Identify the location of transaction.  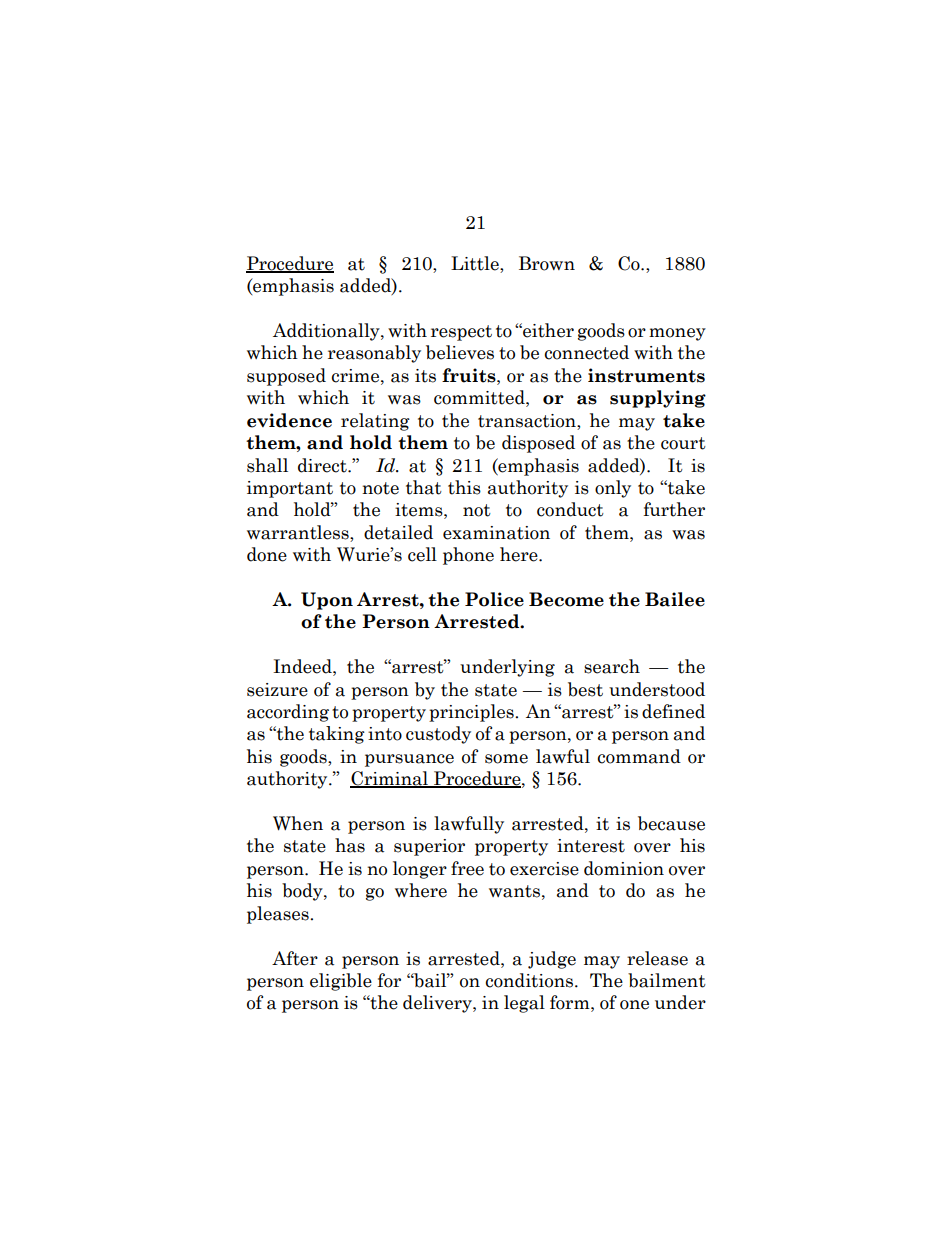
(528, 421).
